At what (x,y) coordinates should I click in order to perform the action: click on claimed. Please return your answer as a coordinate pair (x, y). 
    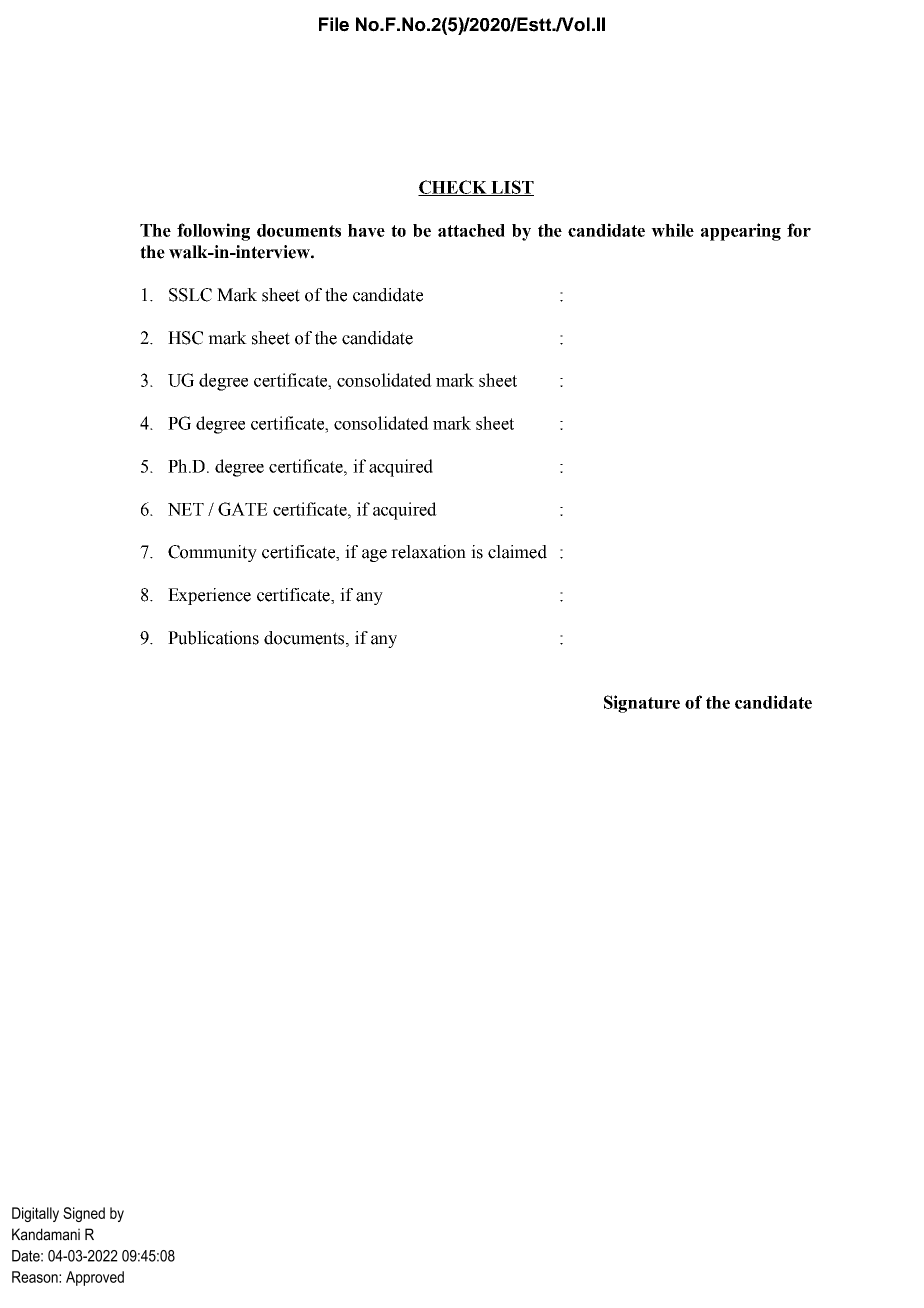
    Looking at the image, I should click on (517, 552).
